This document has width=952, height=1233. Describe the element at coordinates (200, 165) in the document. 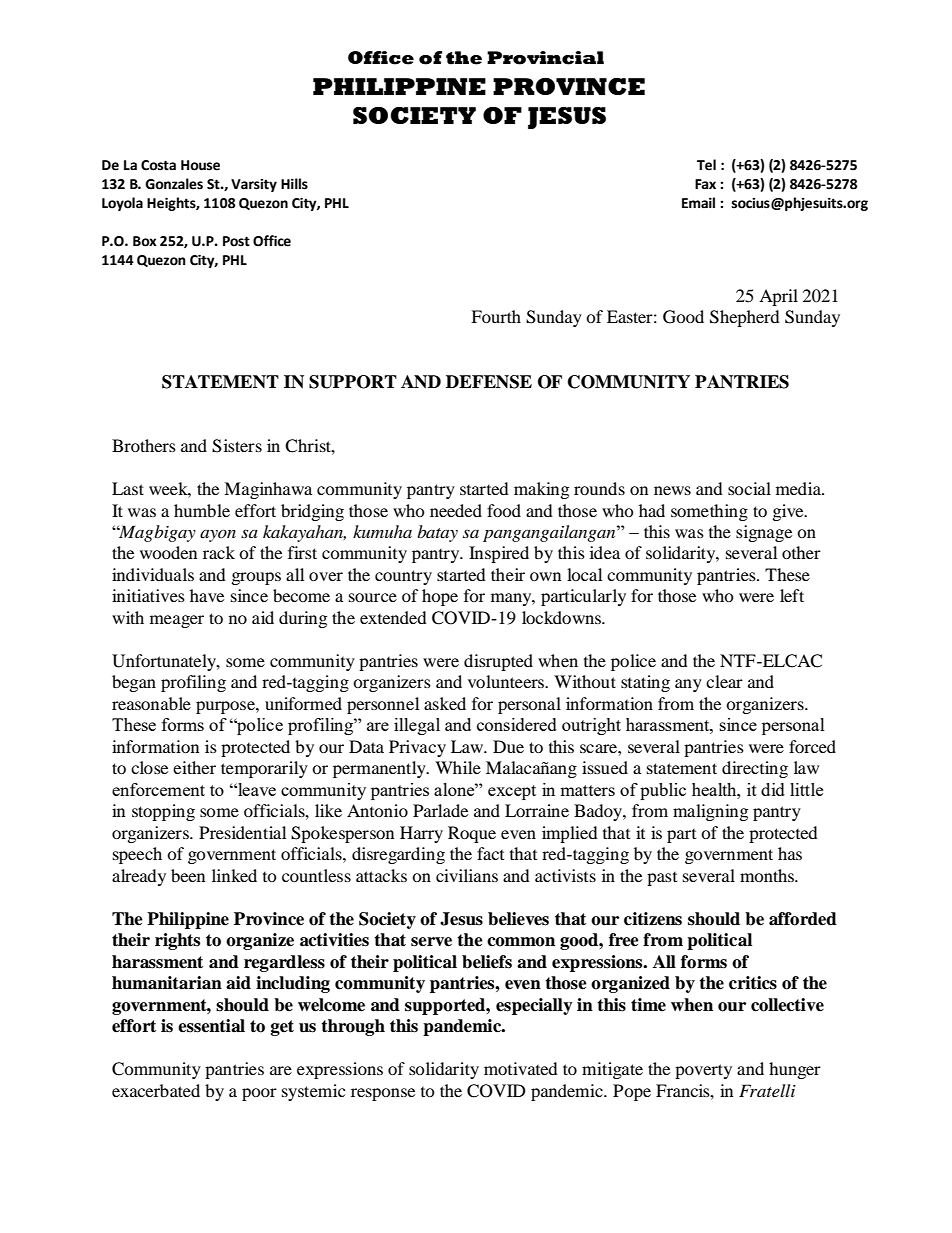

I see `House` at that location.
